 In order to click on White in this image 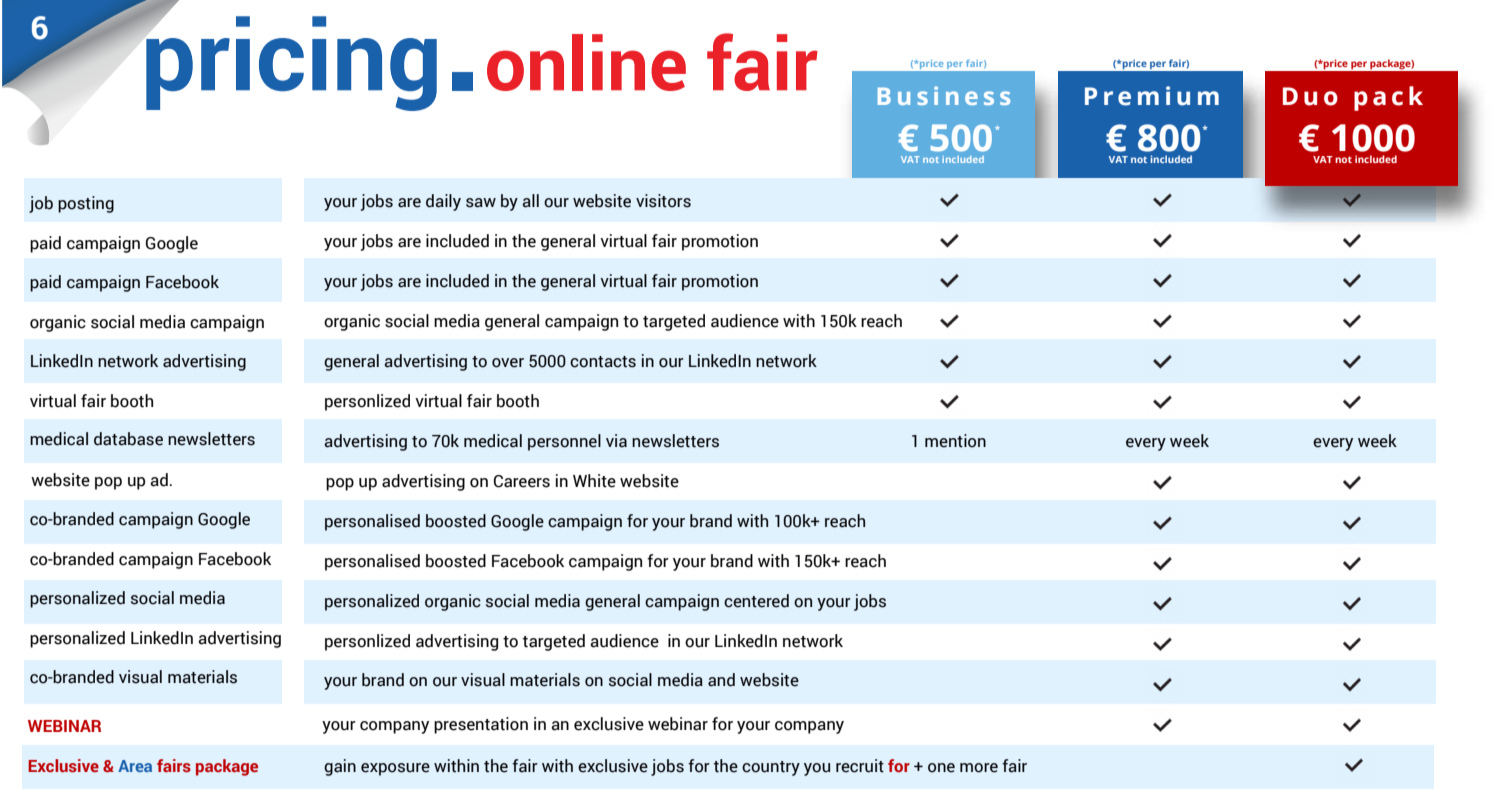, I will do `click(594, 481)`.
